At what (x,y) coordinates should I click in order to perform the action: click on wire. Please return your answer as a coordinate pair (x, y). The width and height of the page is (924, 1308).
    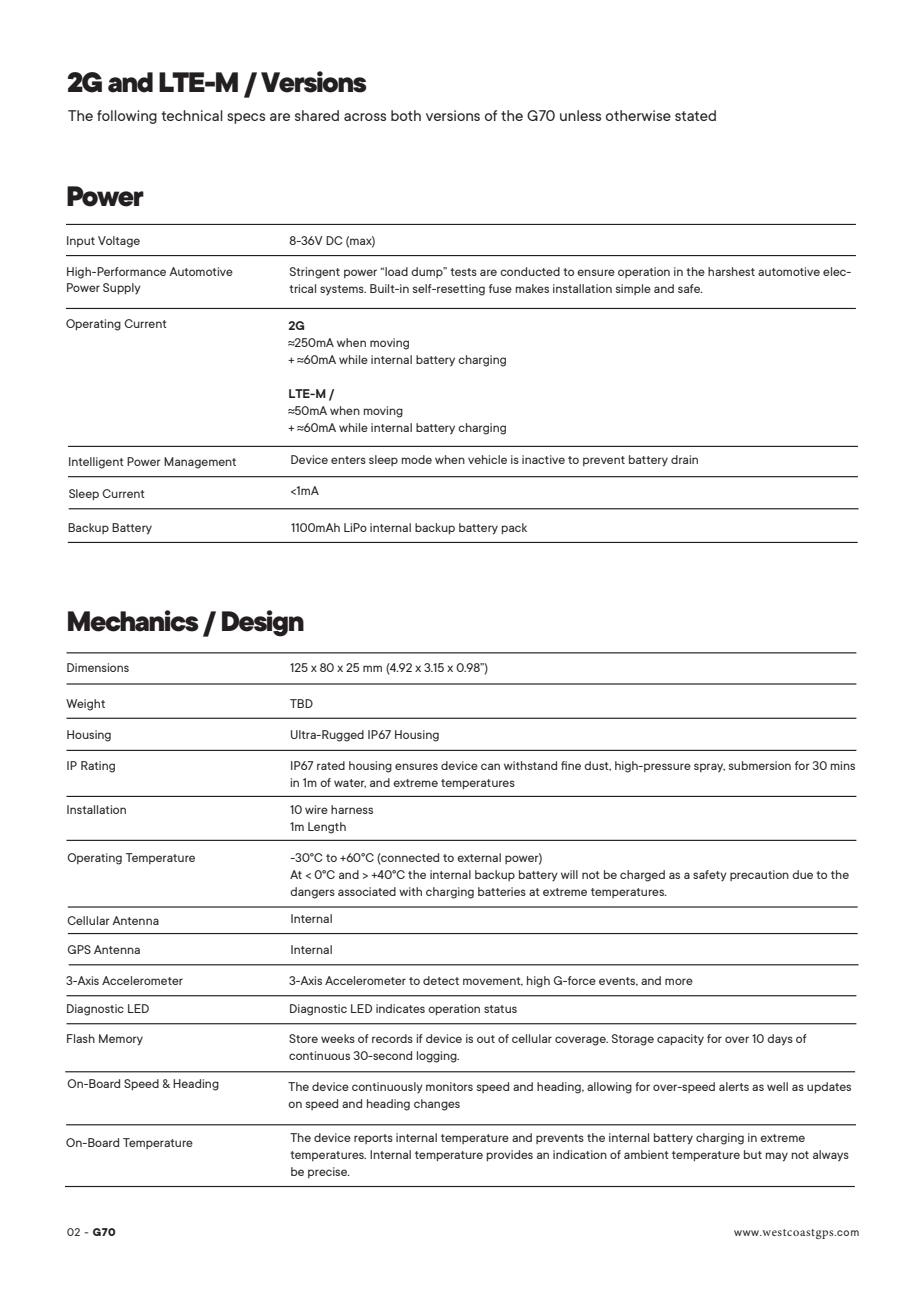
    Looking at the image, I should click on (316, 809).
